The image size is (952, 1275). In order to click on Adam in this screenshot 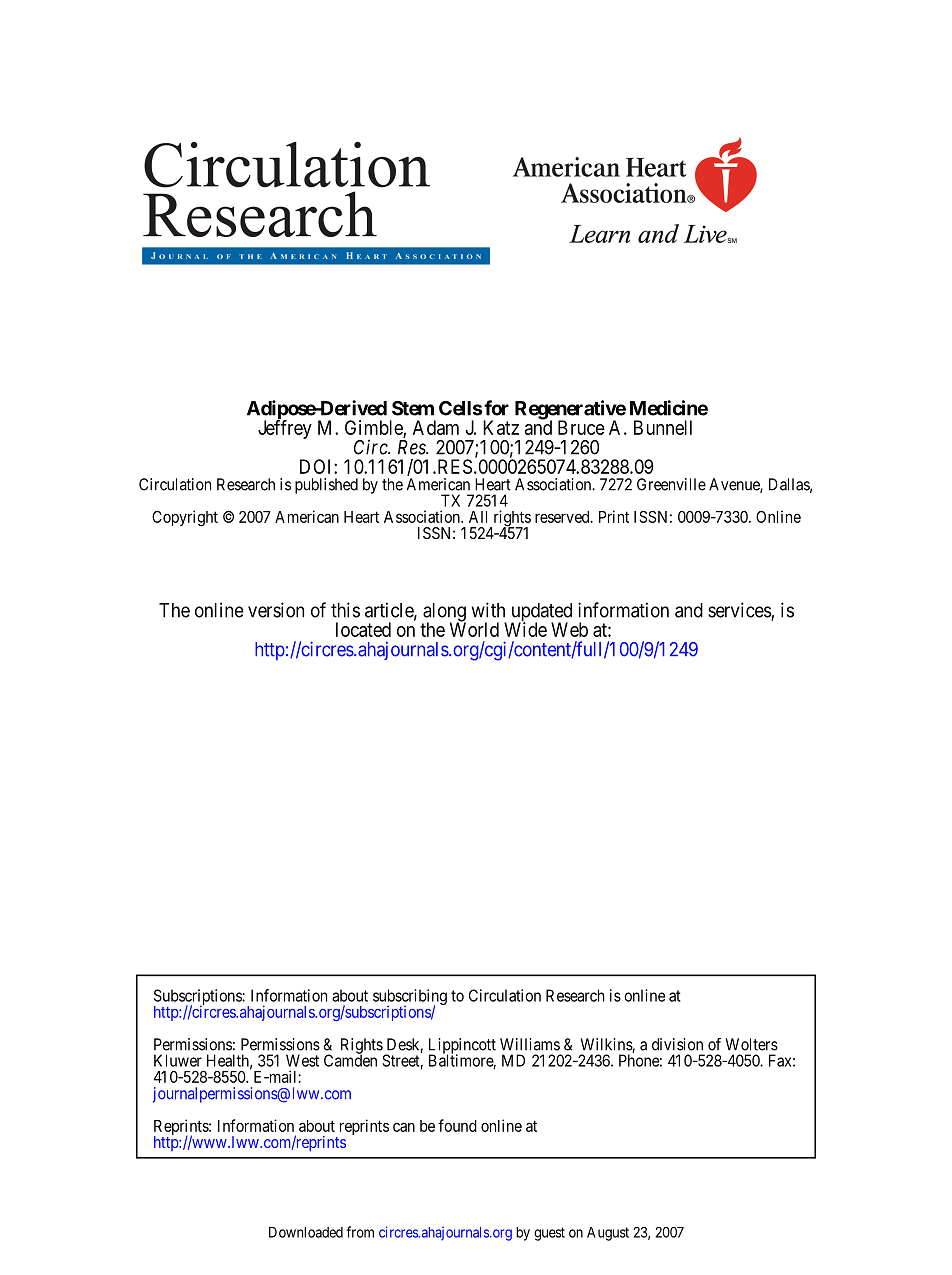, I will do `click(436, 427)`.
